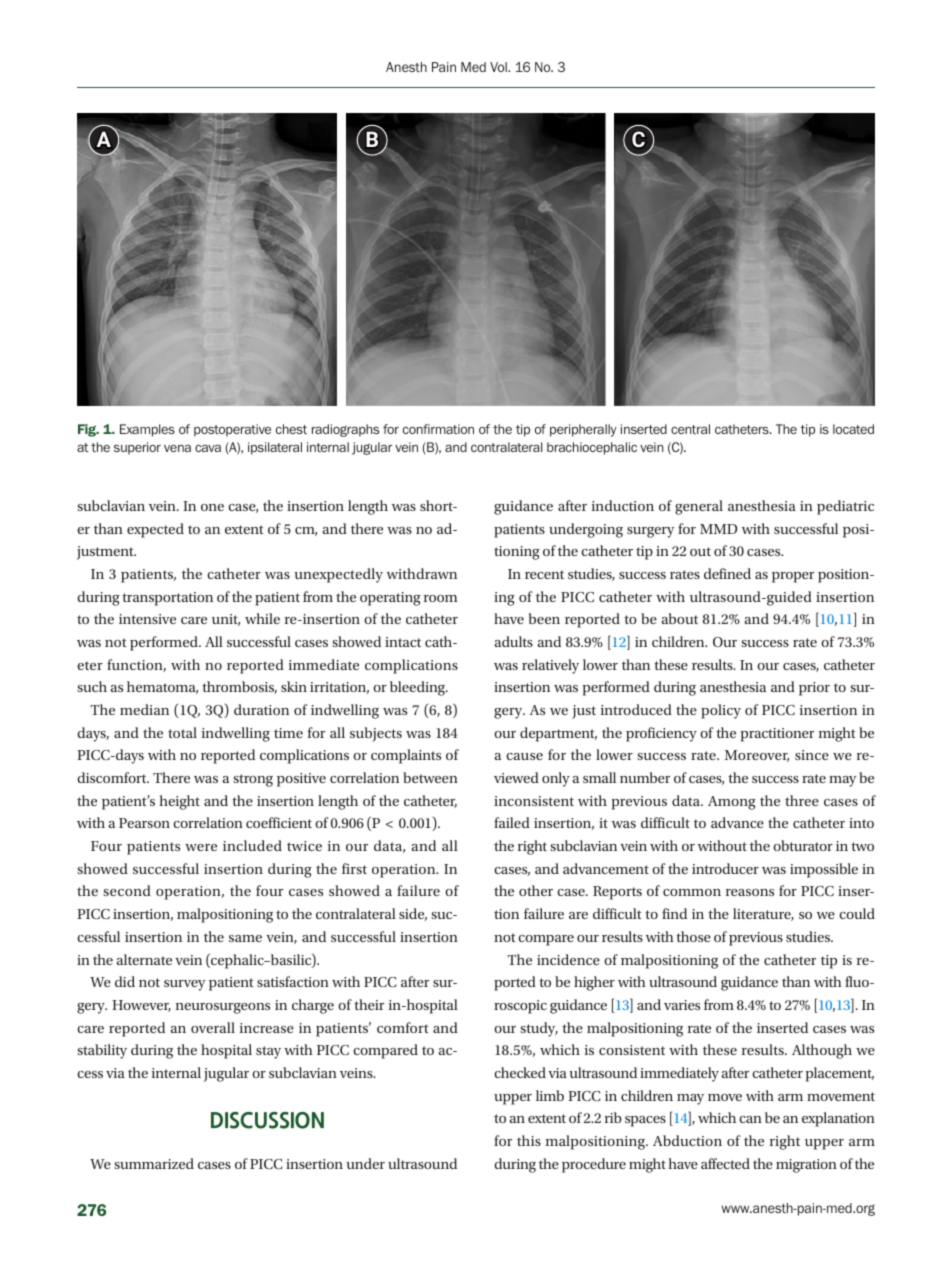 The image size is (952, 1270). Describe the element at coordinates (583, 430) in the document. I see `peripherally` at that location.
